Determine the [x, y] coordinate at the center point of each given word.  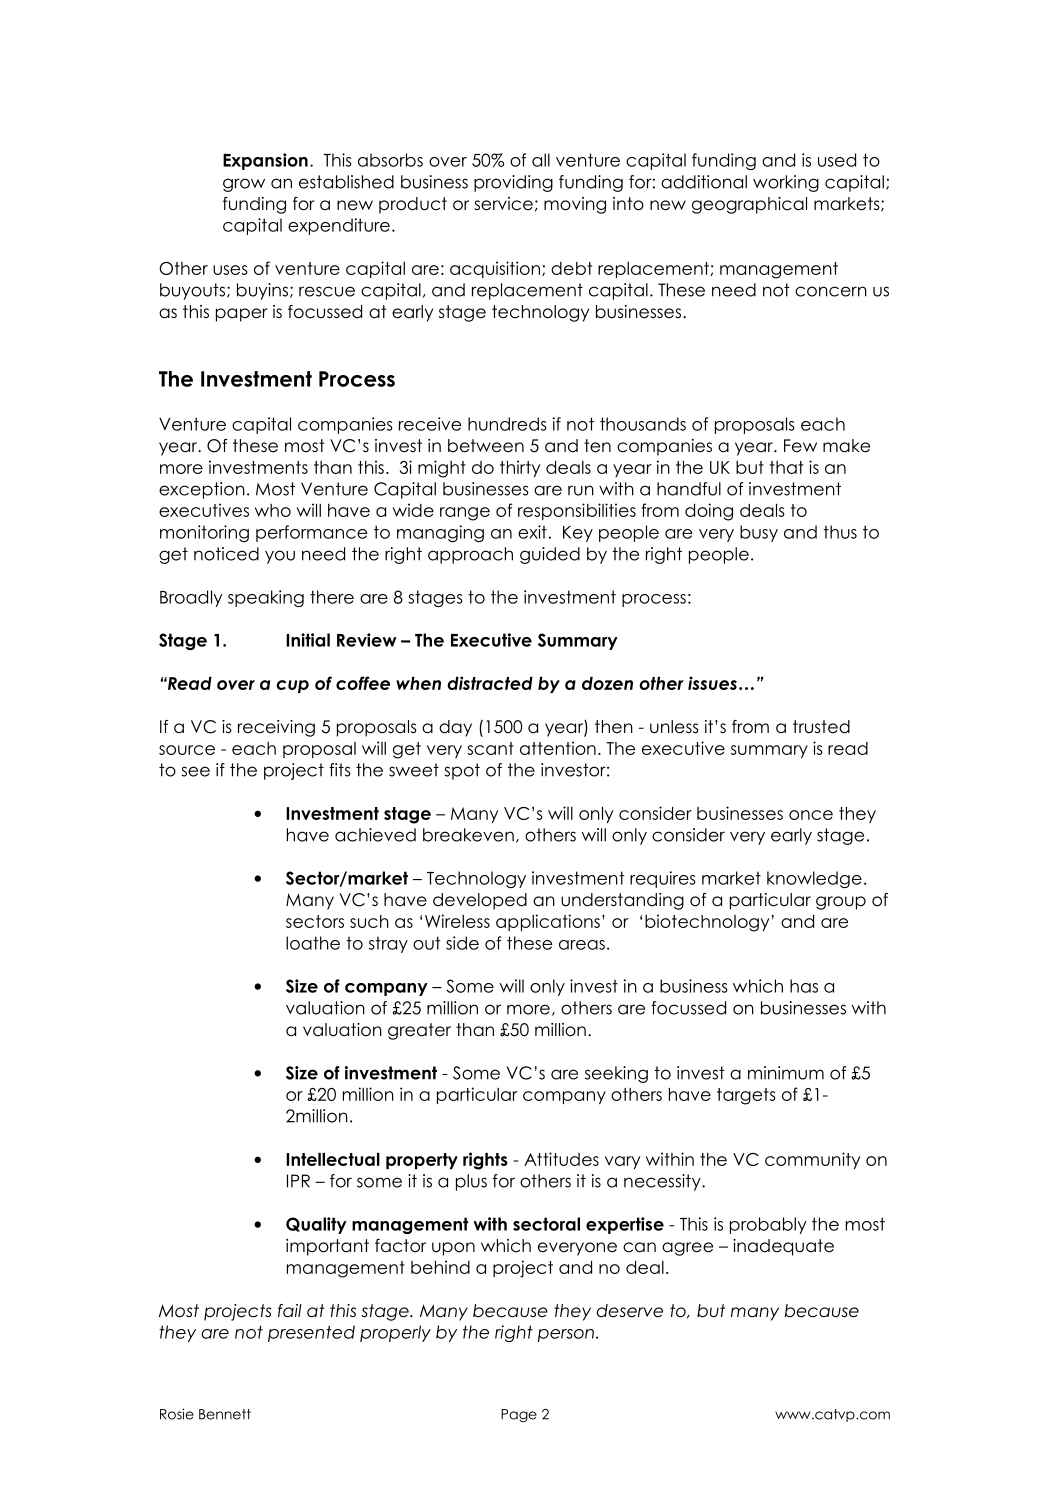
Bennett [225, 1414]
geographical [749, 205]
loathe [313, 943]
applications [548, 922]
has [804, 986]
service [503, 204]
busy [759, 533]
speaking [266, 598]
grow [244, 185]
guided [550, 555]
